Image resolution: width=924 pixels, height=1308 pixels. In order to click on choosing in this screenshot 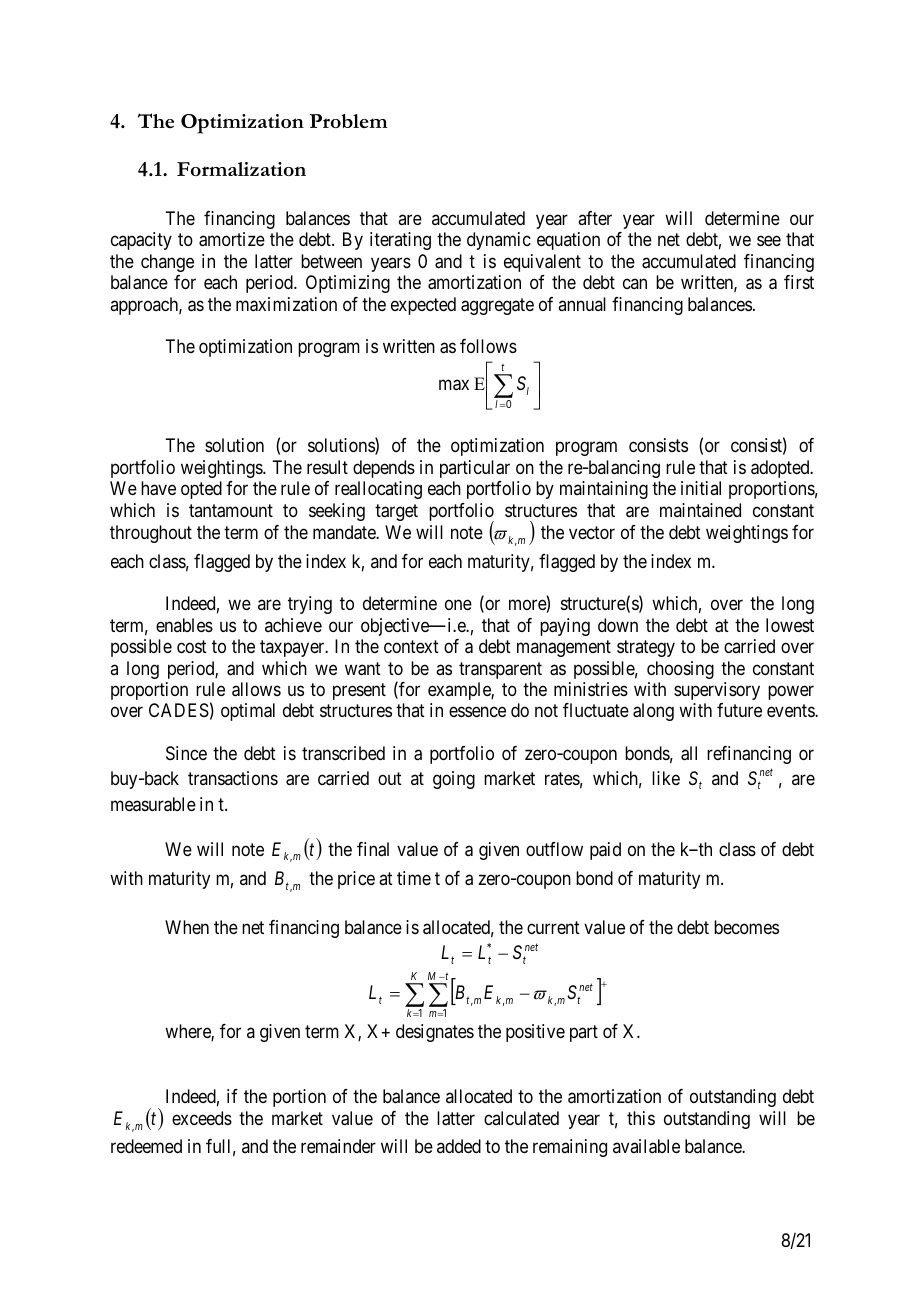, I will do `click(680, 670)`.
